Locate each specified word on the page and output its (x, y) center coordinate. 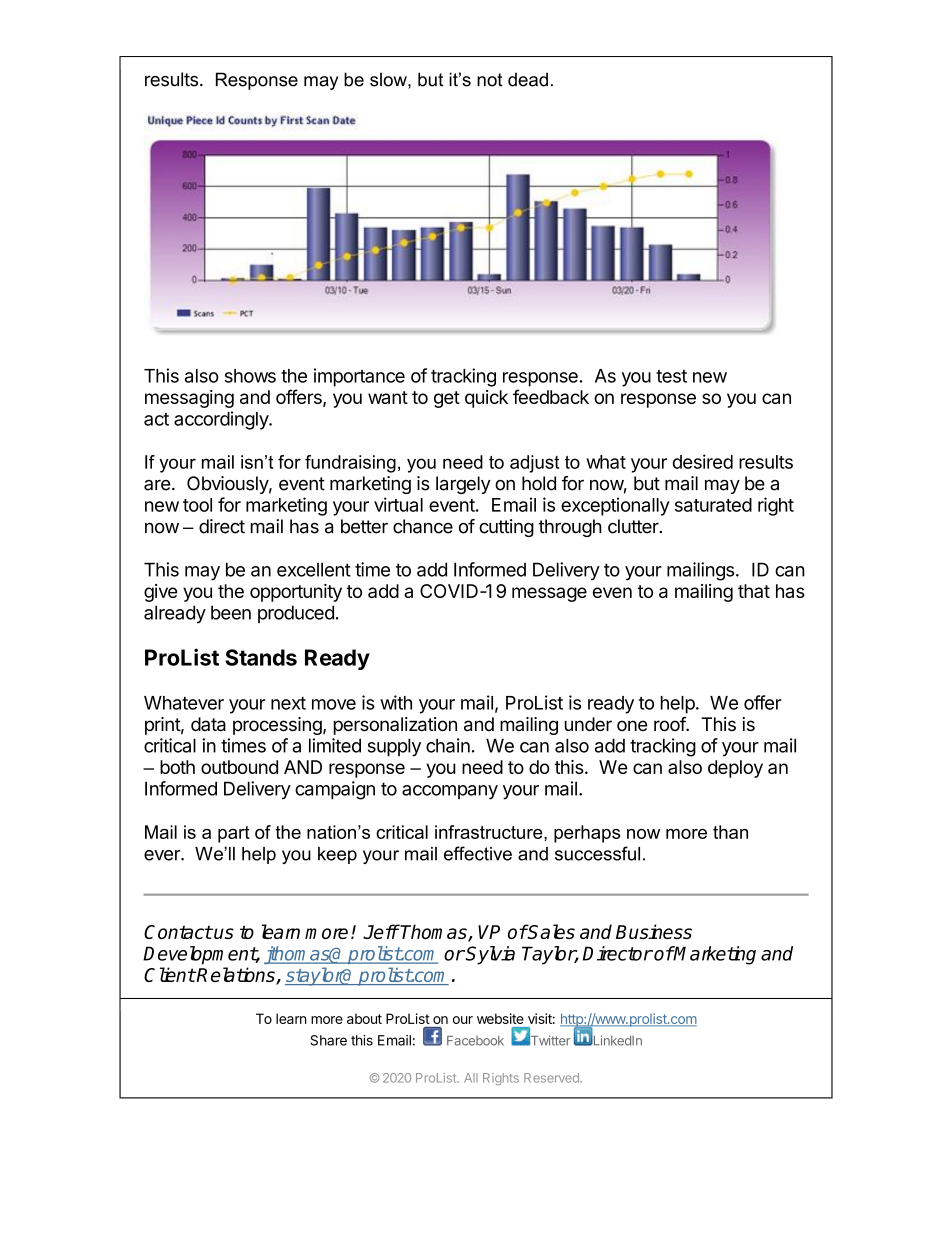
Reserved (552, 1078)
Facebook (475, 1041)
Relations (236, 976)
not (490, 80)
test (671, 376)
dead (528, 79)
